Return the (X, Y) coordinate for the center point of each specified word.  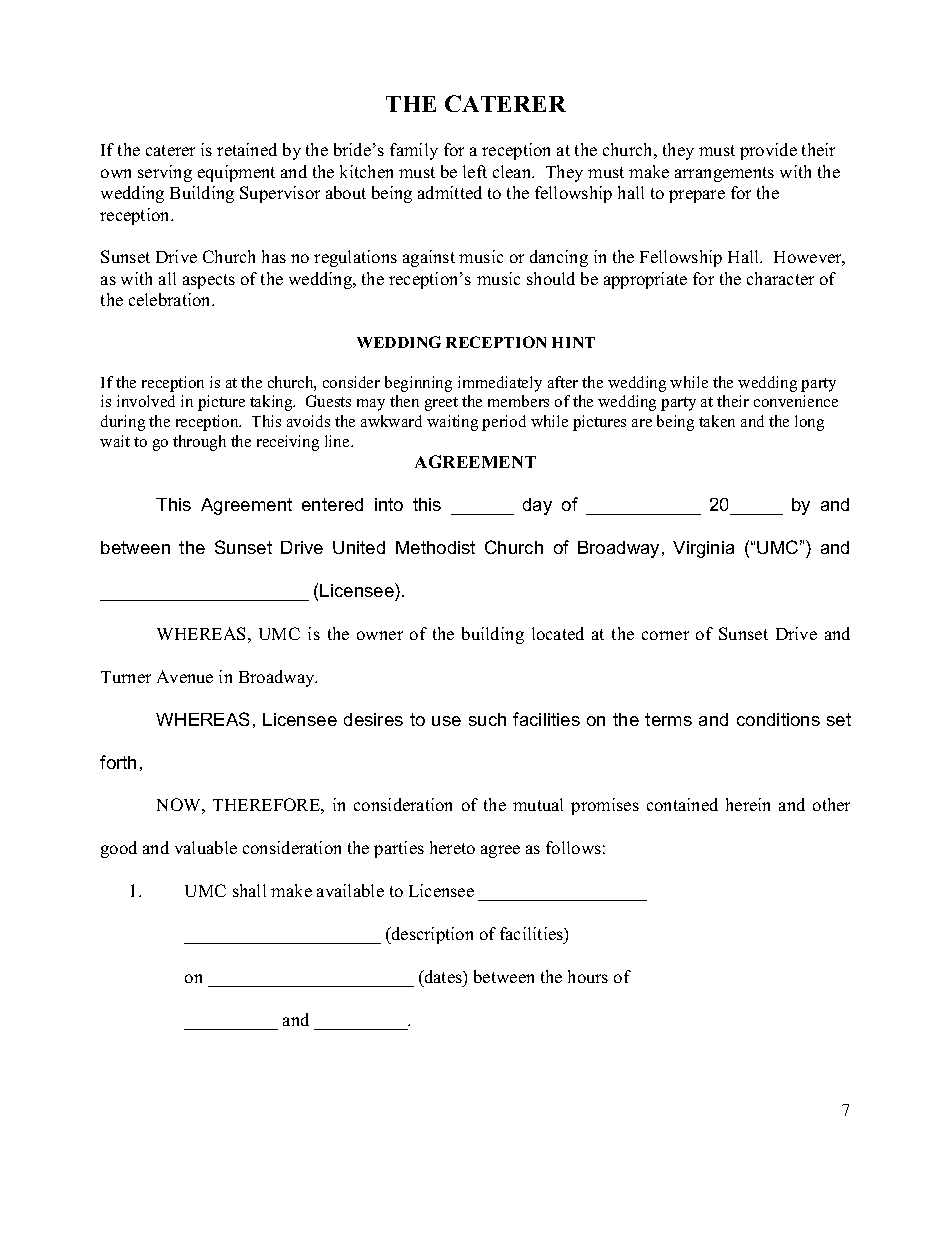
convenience (796, 401)
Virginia (703, 549)
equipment (236, 173)
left (475, 171)
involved (146, 401)
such (487, 719)
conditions (778, 719)
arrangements (724, 174)
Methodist (435, 547)
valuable (206, 847)
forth (118, 762)
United (359, 547)
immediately (500, 384)
